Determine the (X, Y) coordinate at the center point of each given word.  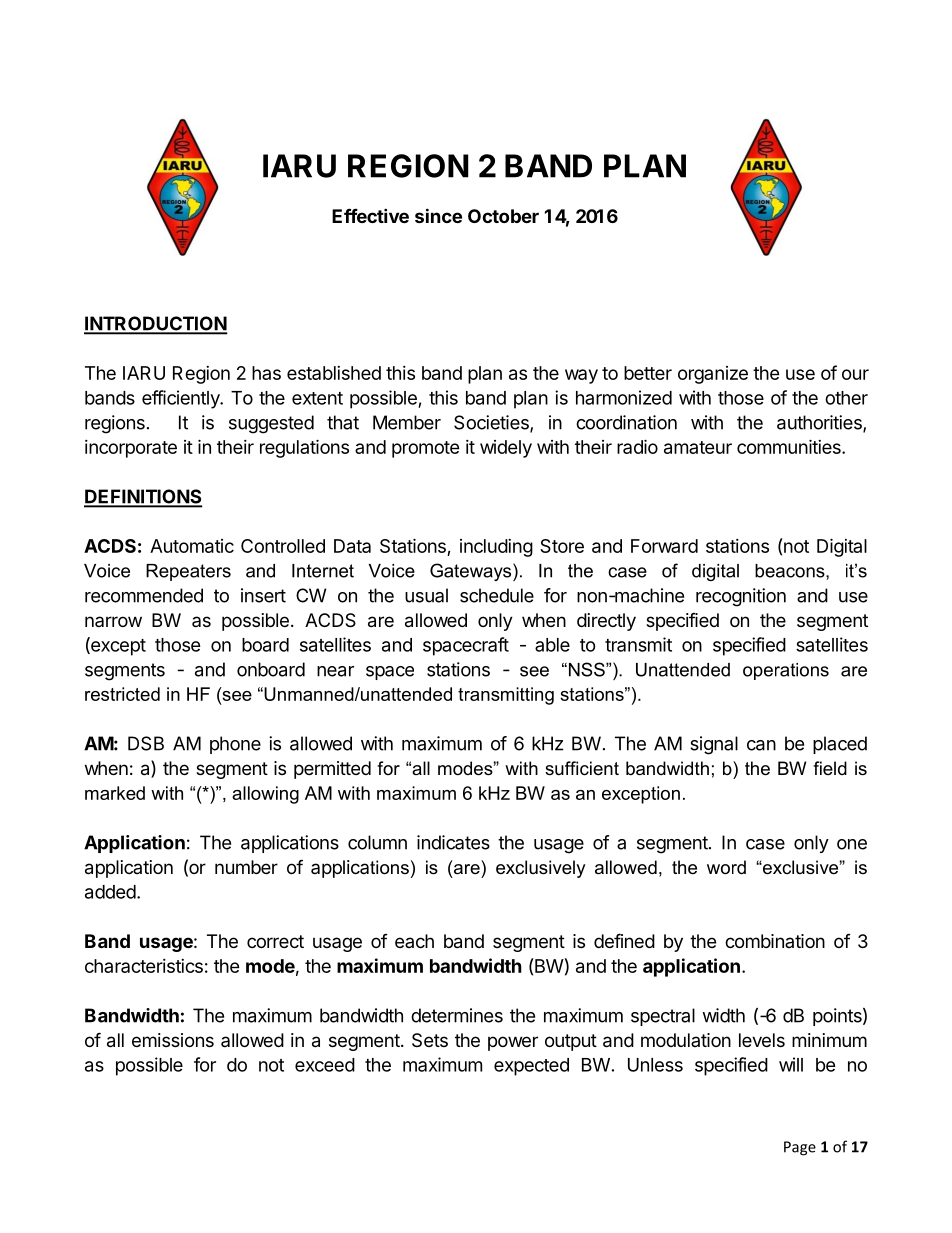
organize (713, 375)
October (503, 216)
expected (531, 1067)
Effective (370, 215)
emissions (173, 1040)
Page (800, 1148)
